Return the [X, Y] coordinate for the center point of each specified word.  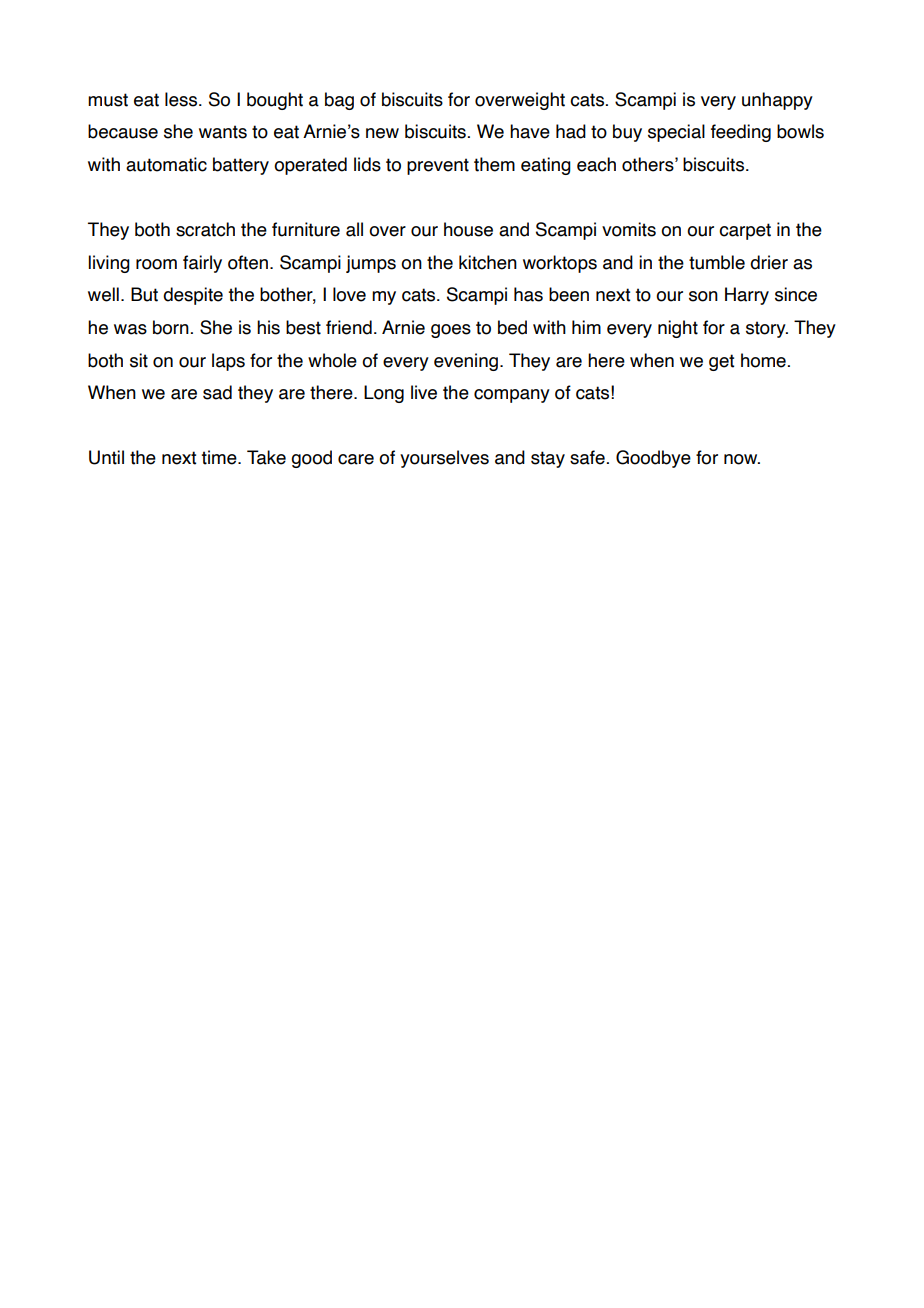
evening [466, 362]
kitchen [488, 262]
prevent [438, 166]
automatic [166, 164]
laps [228, 362]
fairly [202, 264]
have [530, 131]
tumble [717, 262]
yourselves [444, 459]
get [721, 362]
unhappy [777, 101]
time [220, 457]
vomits [629, 229]
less [182, 99]
